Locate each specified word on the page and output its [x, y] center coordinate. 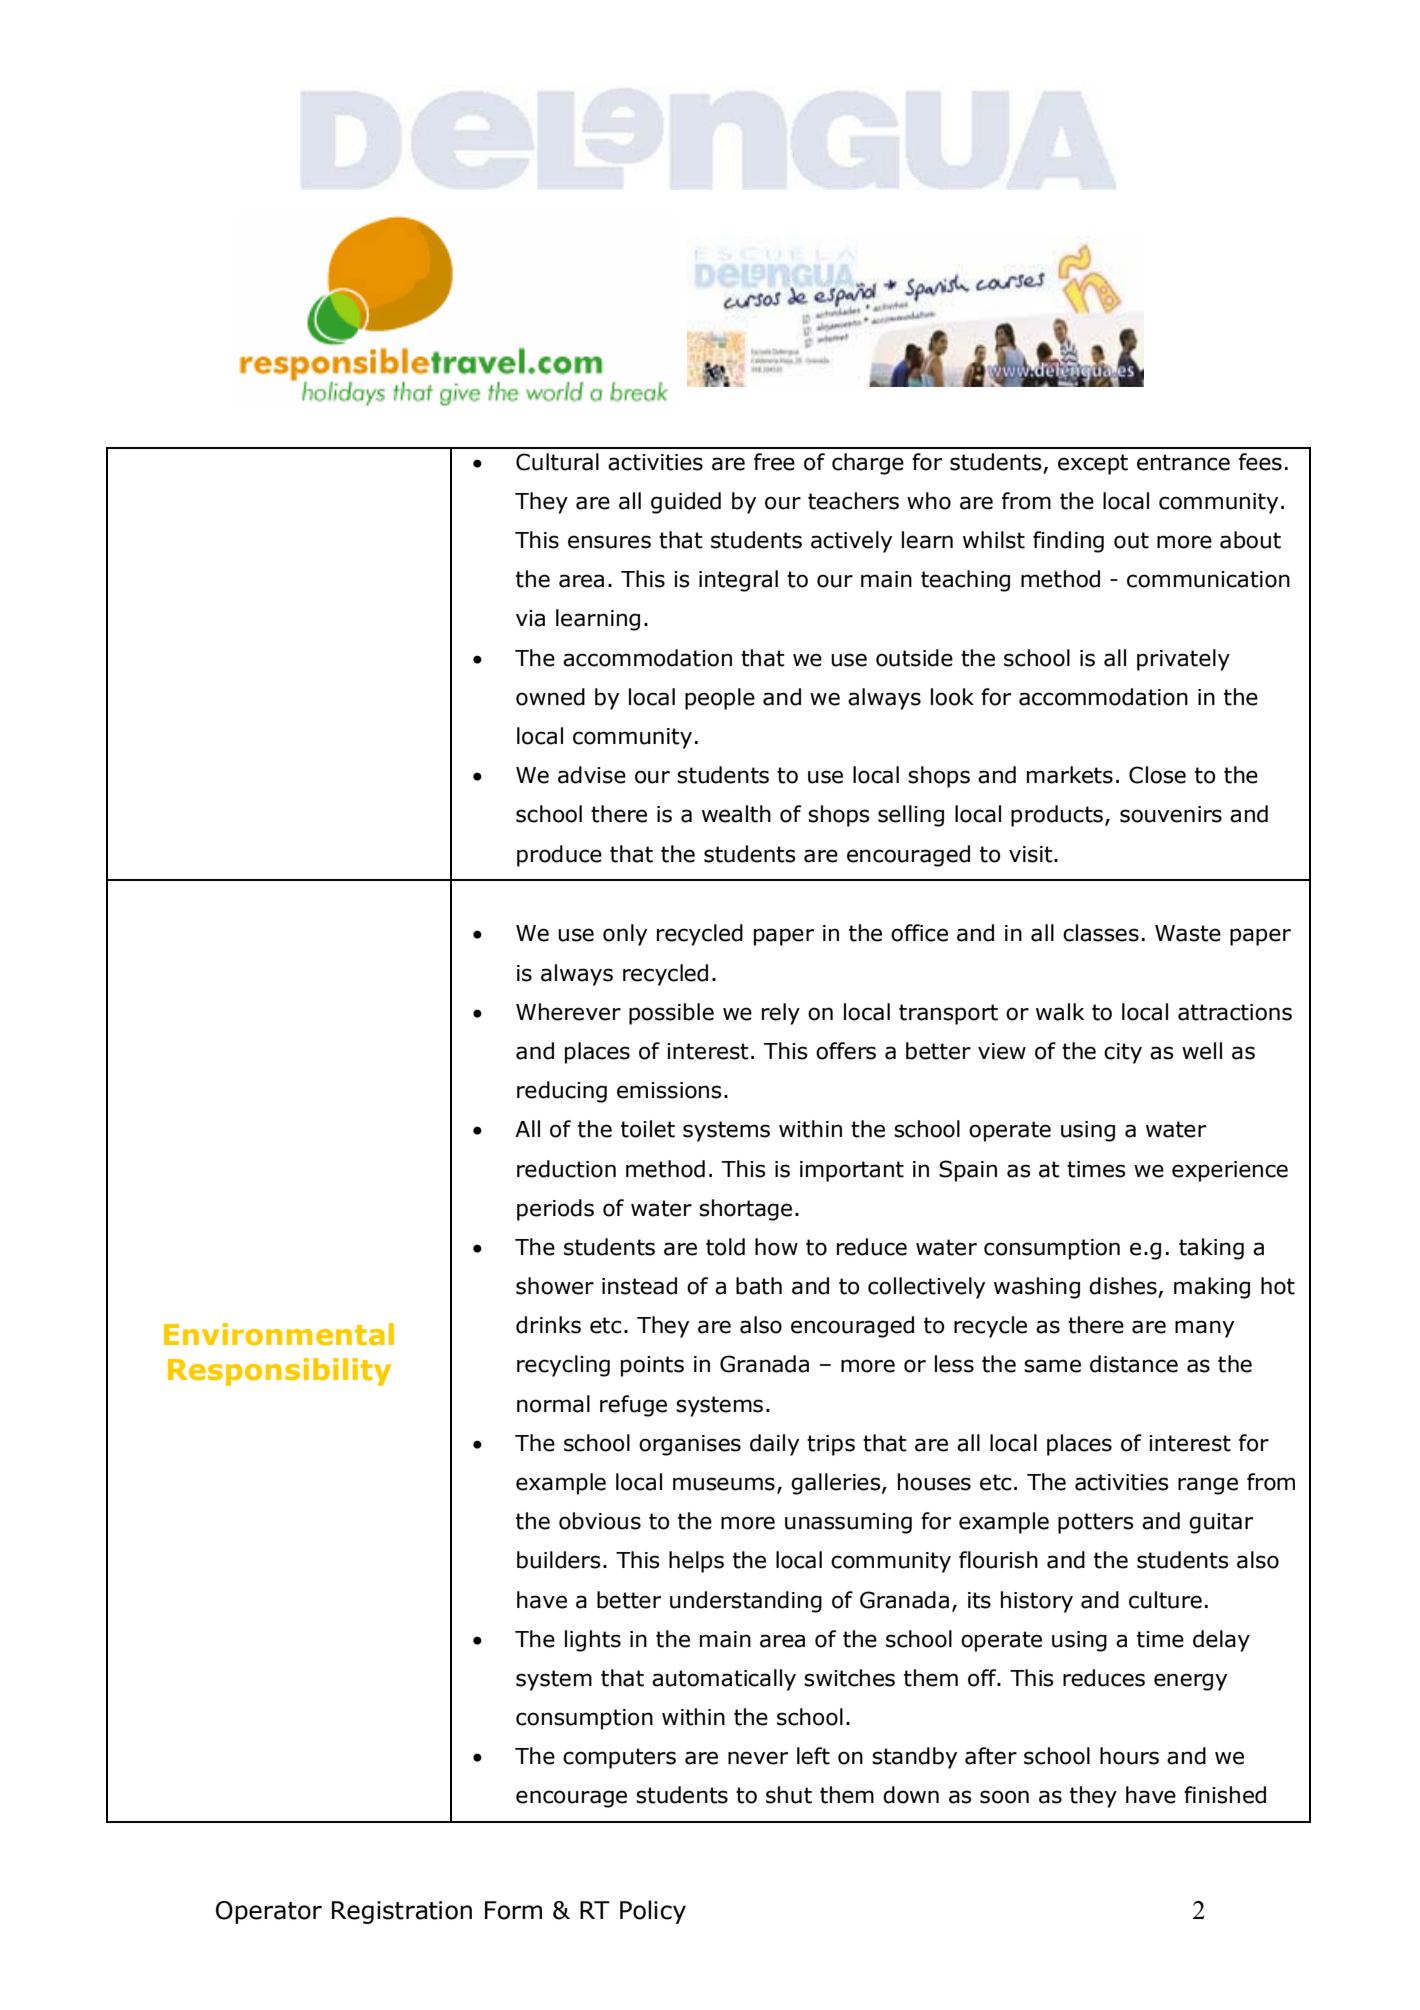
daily [774, 1445]
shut [789, 1795]
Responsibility [279, 1372]
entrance [1183, 462]
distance [1134, 1364]
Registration [402, 1912]
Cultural [557, 462]
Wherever [568, 1012]
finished [1225, 1795]
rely [781, 1014]
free [774, 462]
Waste [1188, 933]
